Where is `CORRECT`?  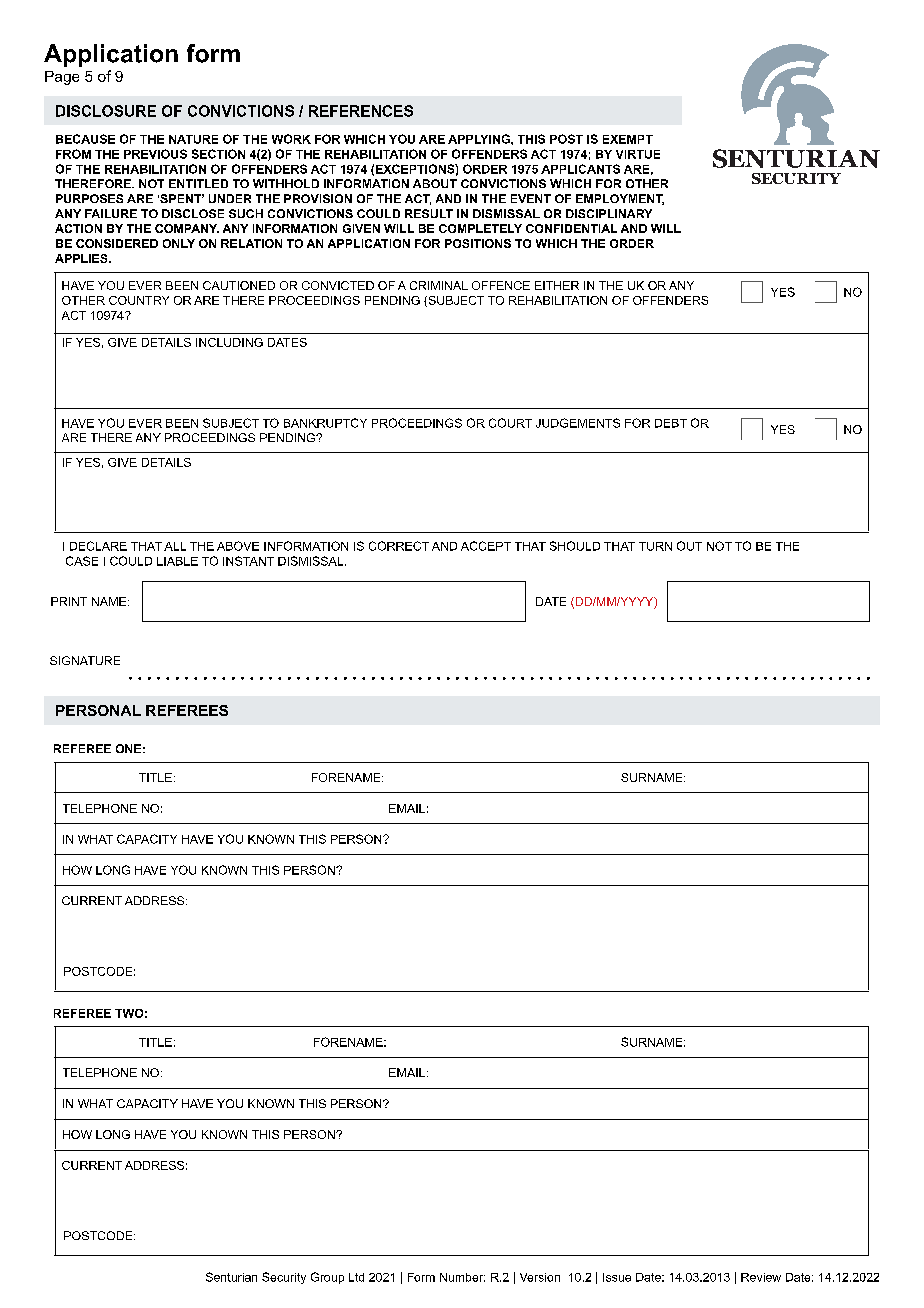 CORRECT is located at coordinates (399, 546).
